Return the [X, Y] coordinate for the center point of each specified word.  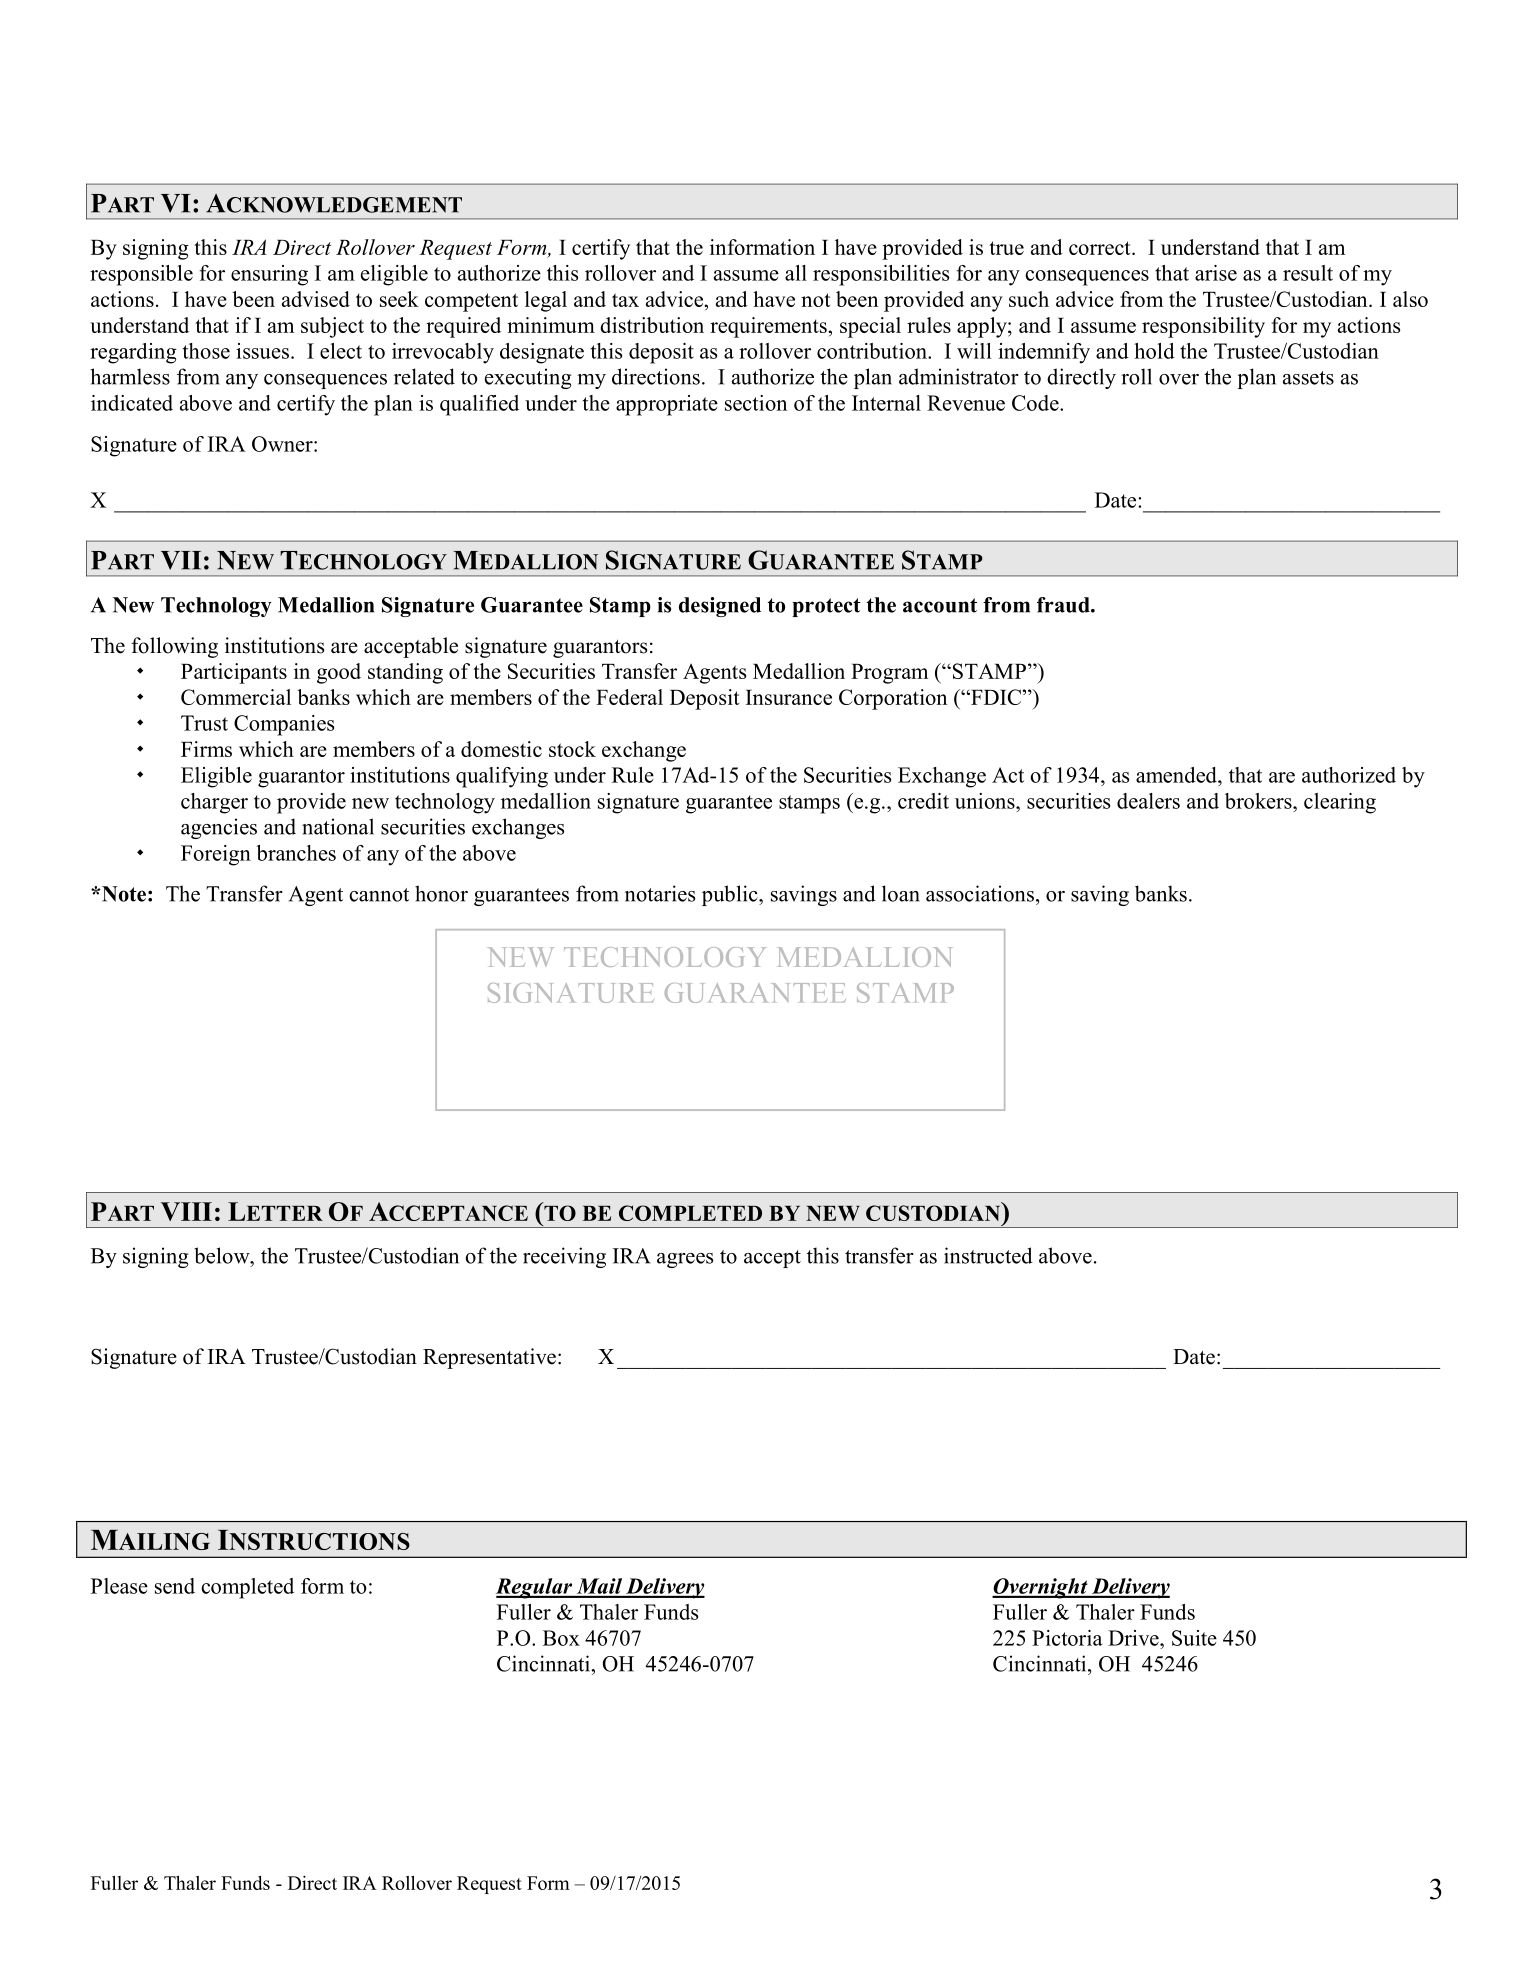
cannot [379, 895]
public [731, 895]
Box [561, 1638]
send [175, 1586]
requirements [768, 327]
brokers [1259, 801]
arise [1216, 273]
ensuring [269, 275]
